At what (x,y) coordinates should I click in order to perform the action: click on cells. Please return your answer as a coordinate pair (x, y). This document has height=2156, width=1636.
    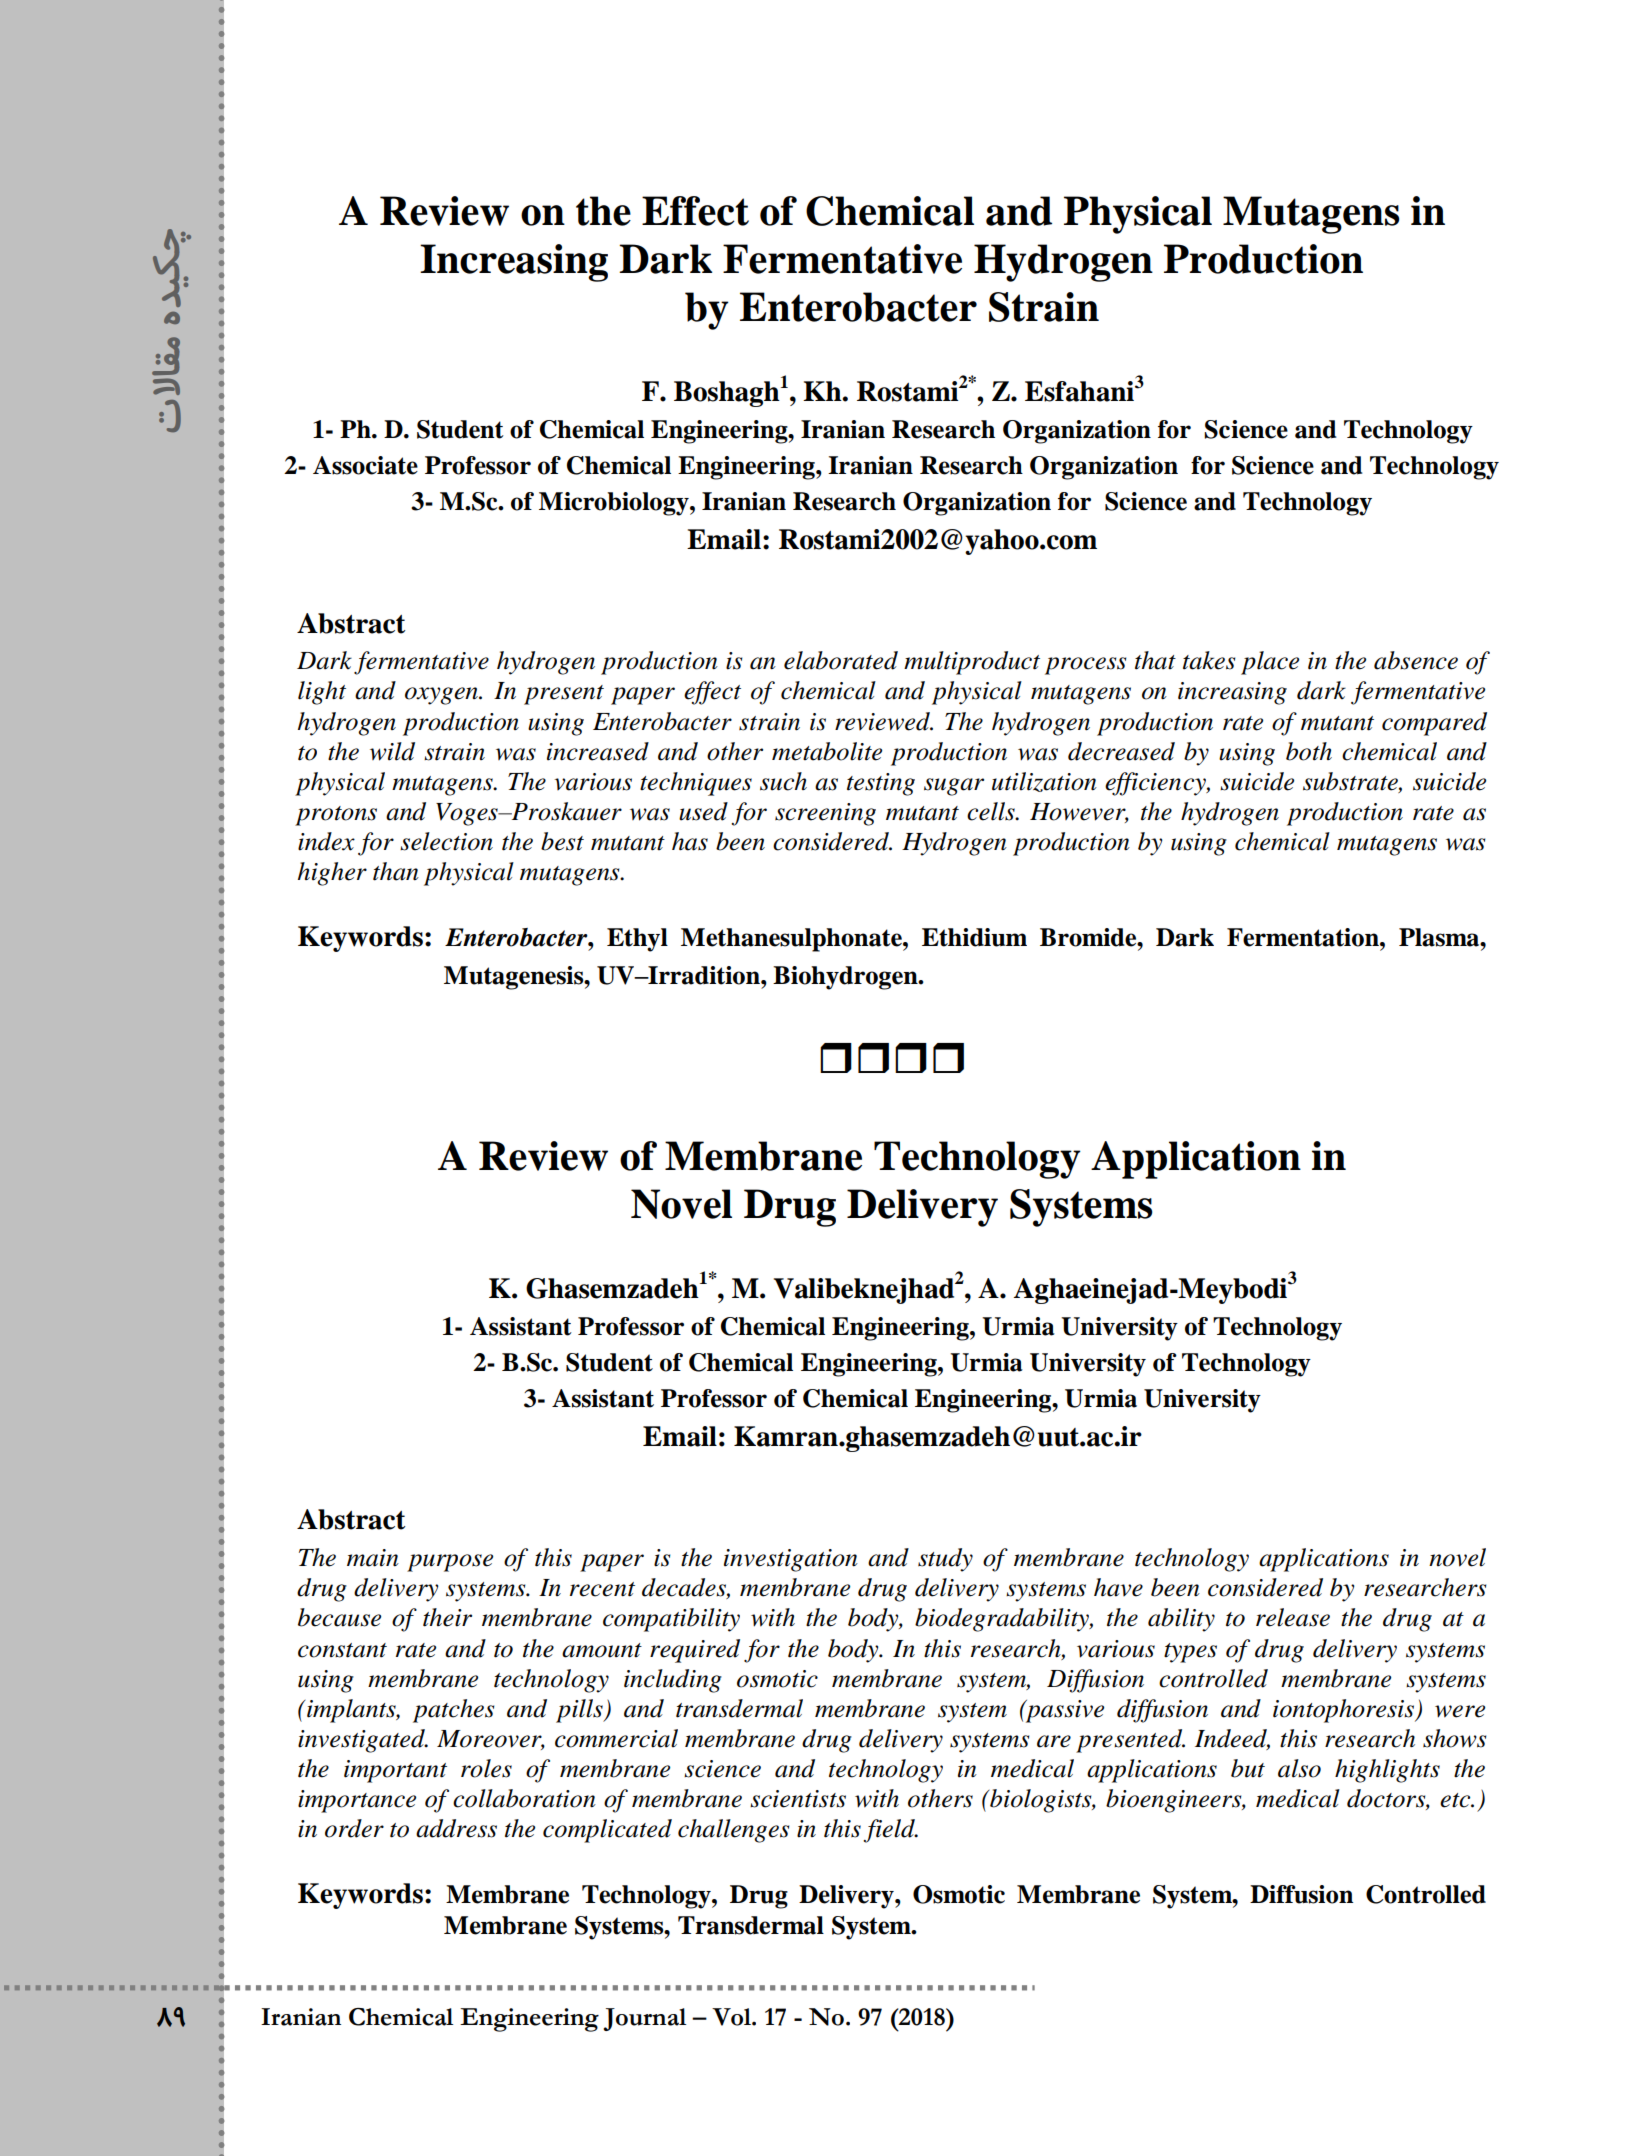
    Looking at the image, I should click on (992, 811).
